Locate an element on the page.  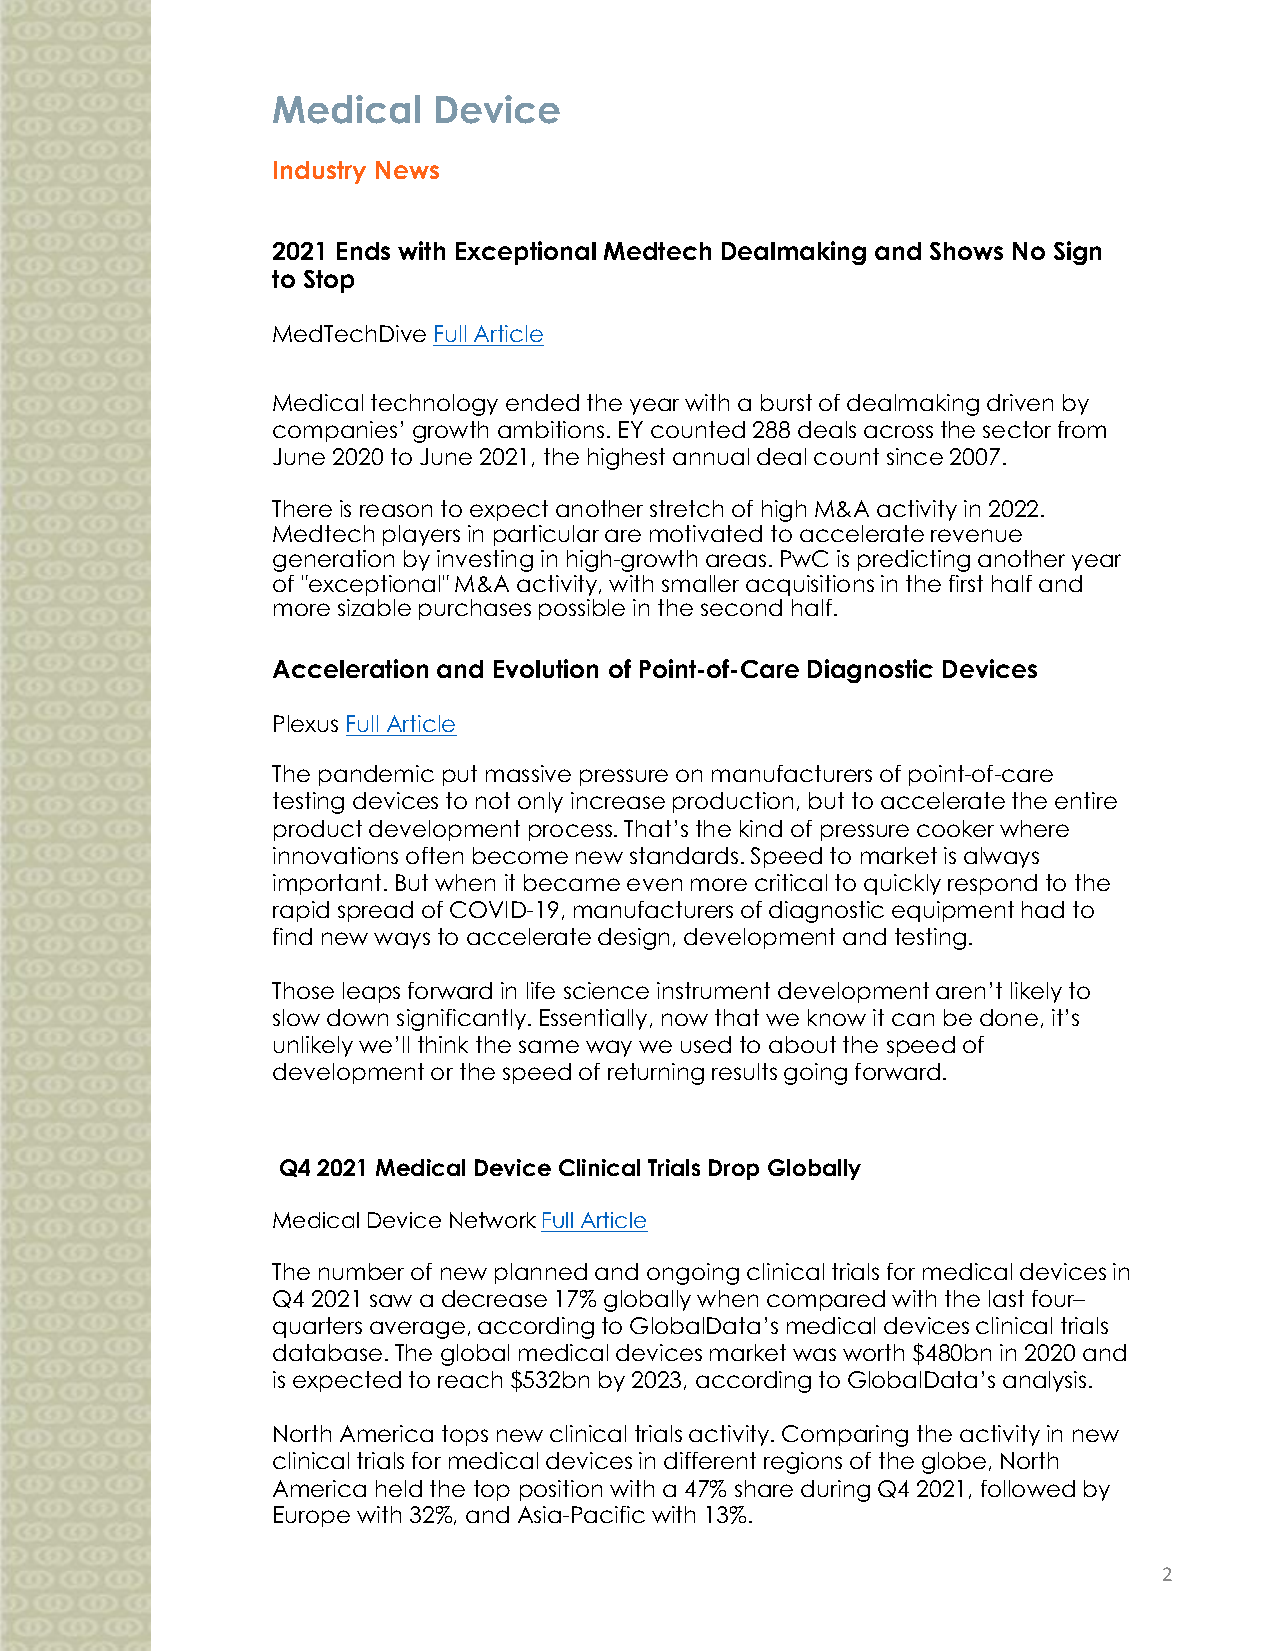
News is located at coordinates (407, 170).
